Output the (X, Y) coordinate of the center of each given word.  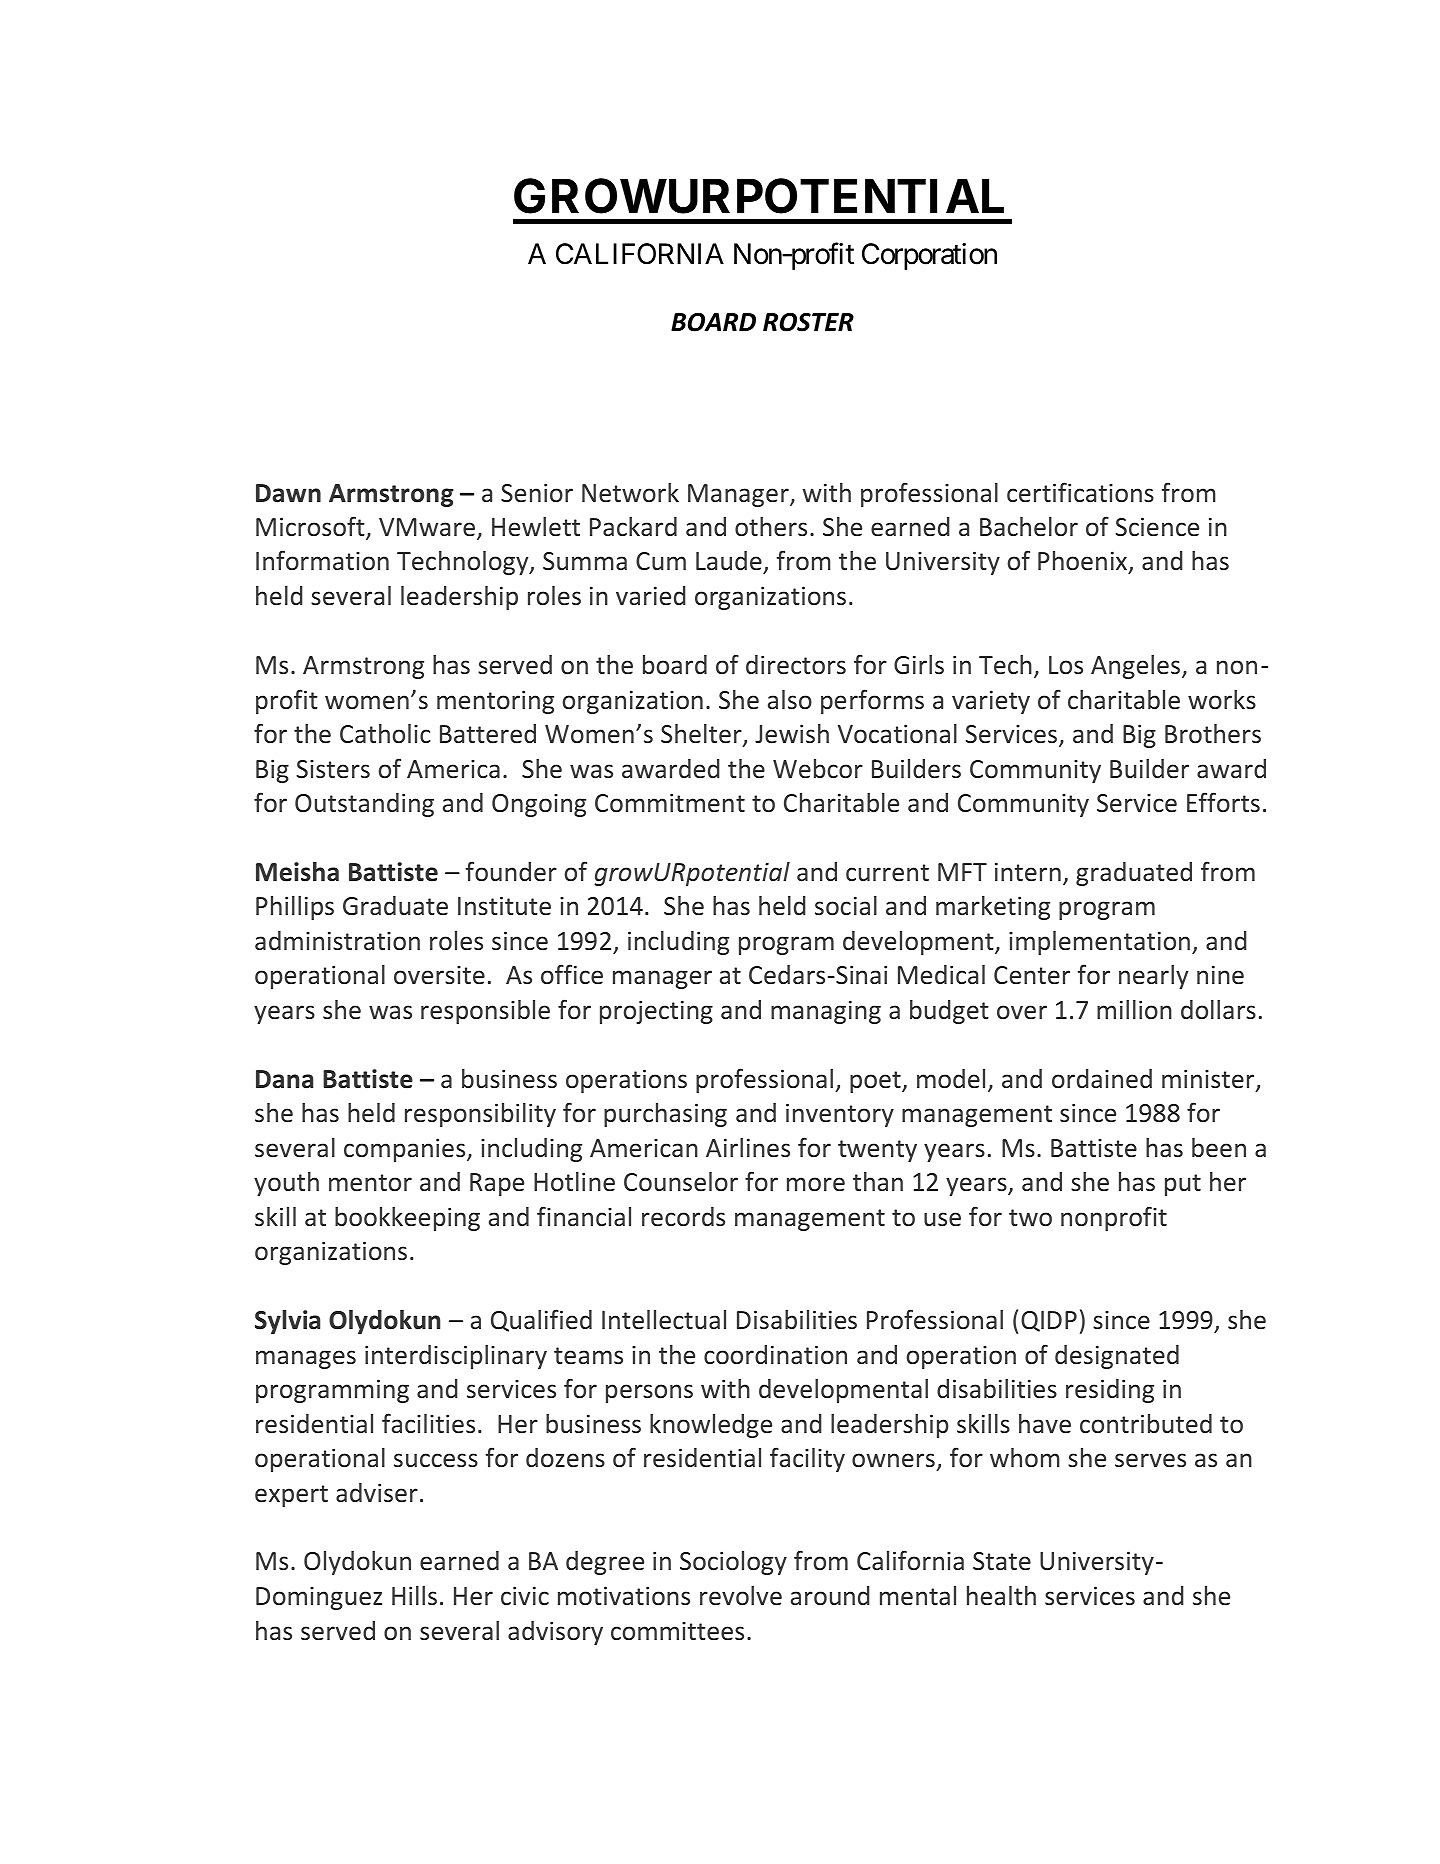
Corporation (929, 256)
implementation (1099, 943)
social (846, 906)
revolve (741, 1596)
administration (337, 941)
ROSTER (808, 322)
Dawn (288, 493)
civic (525, 1596)
